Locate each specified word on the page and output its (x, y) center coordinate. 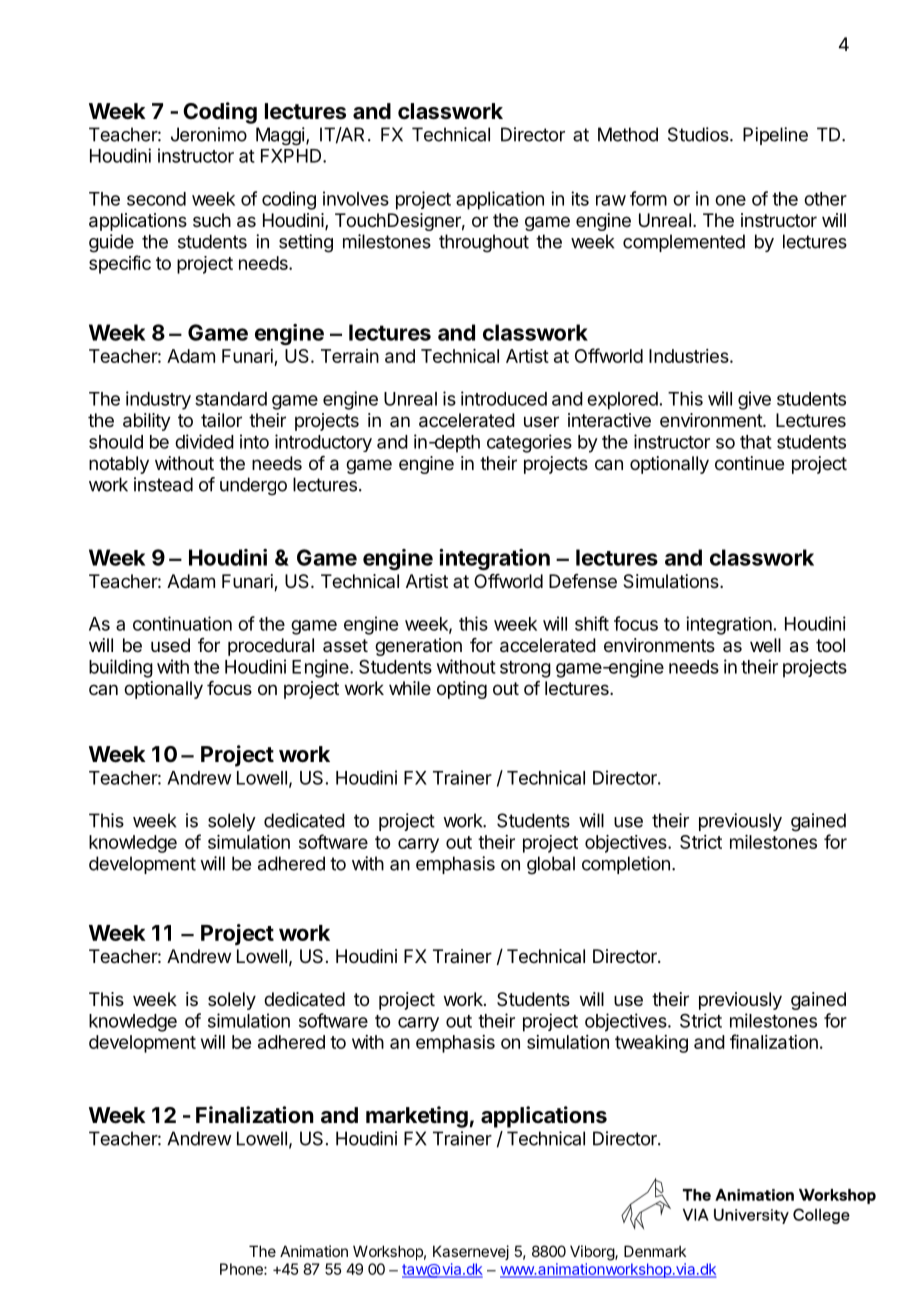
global (551, 865)
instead (163, 484)
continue (749, 463)
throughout (484, 243)
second (156, 199)
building (121, 668)
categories (529, 443)
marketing (417, 1117)
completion (626, 865)
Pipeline (775, 136)
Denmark (655, 1251)
